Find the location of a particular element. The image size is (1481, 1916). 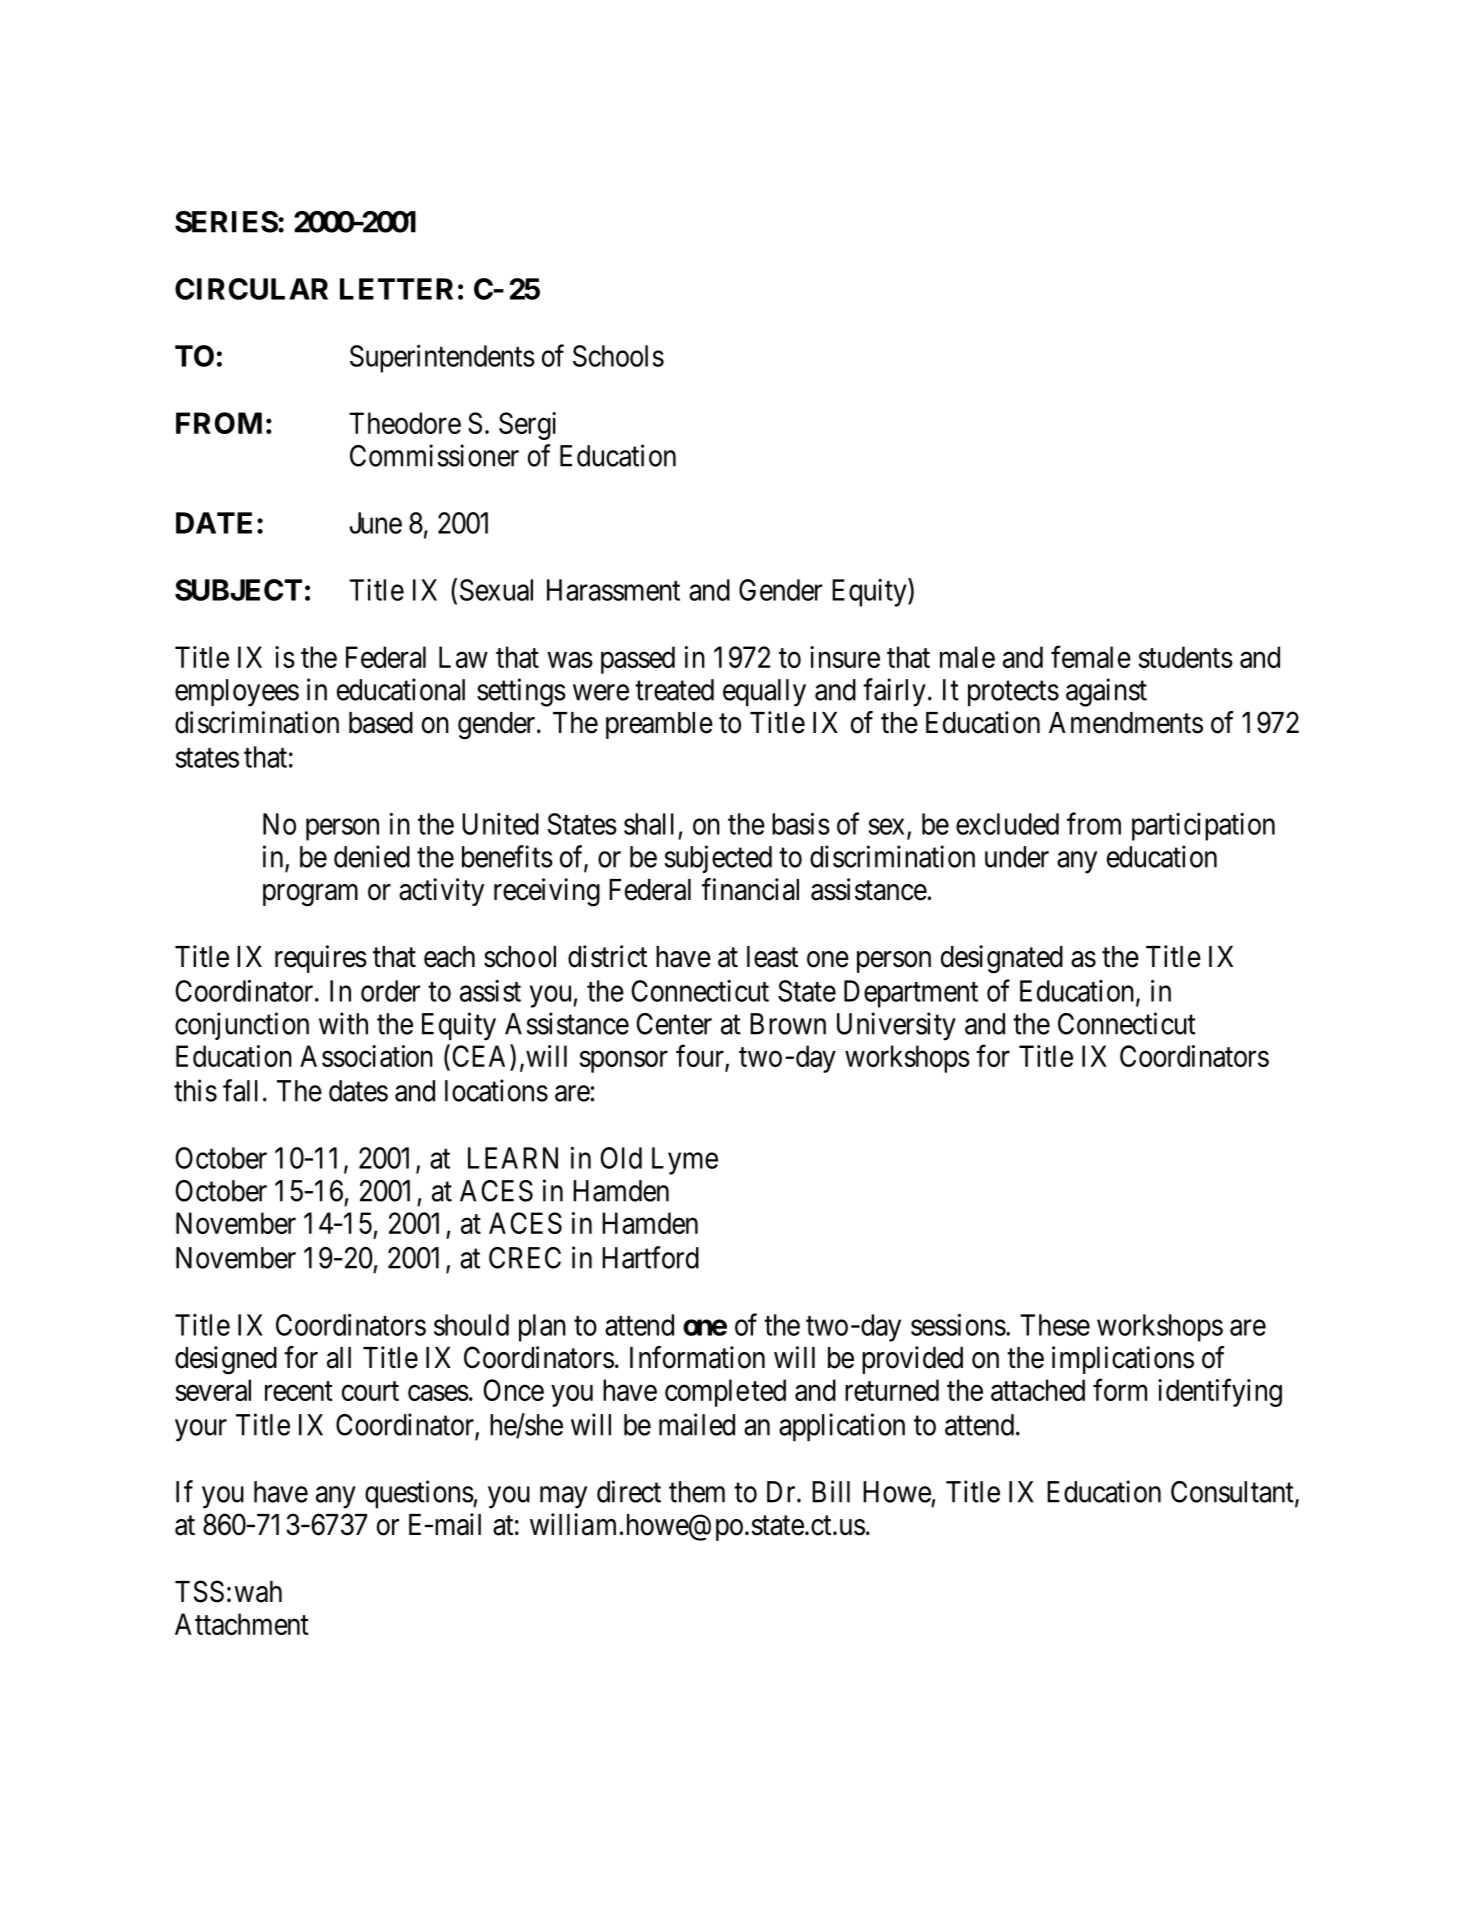

them is located at coordinates (697, 1492).
